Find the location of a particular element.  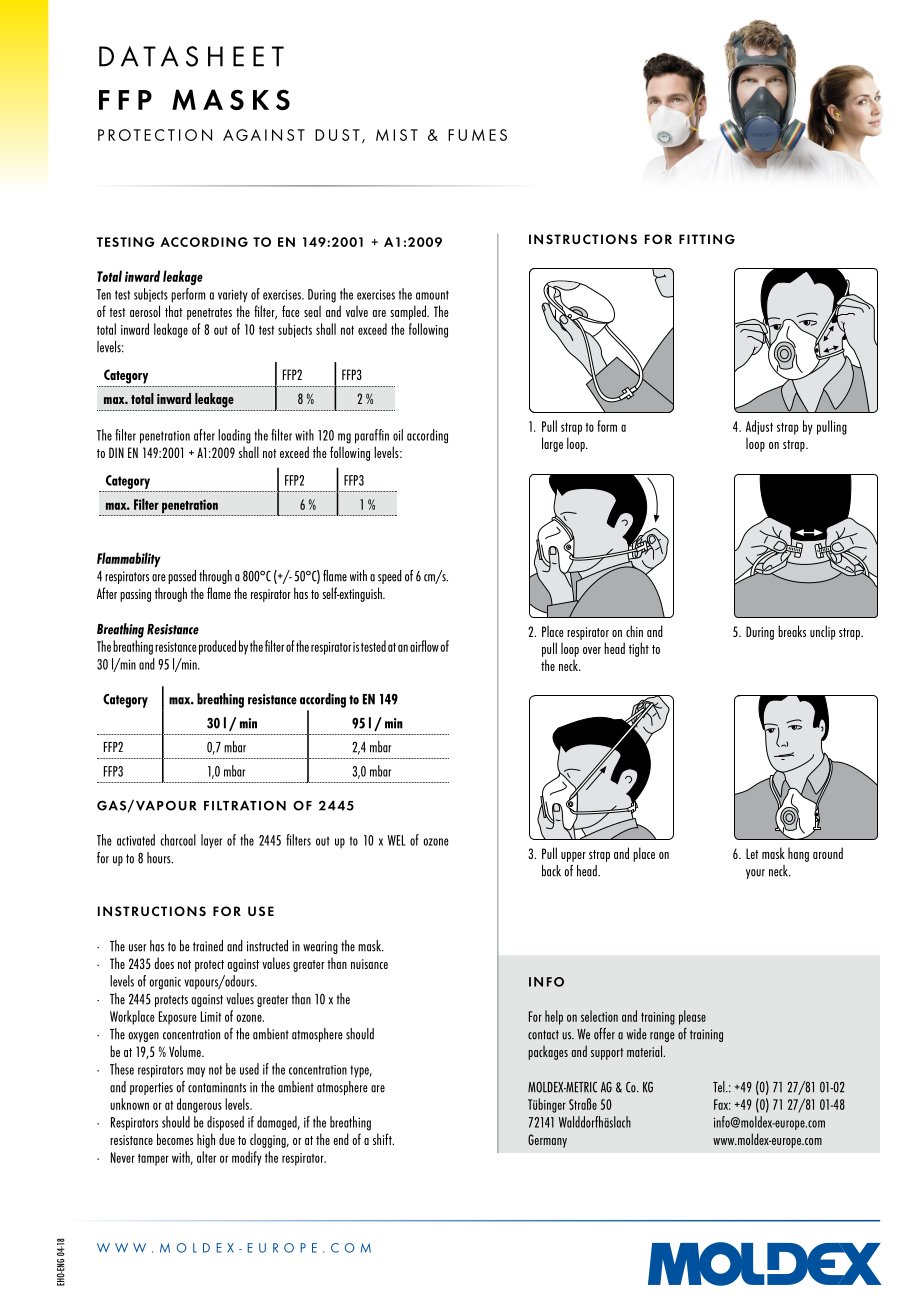

airflow is located at coordinates (424, 646).
